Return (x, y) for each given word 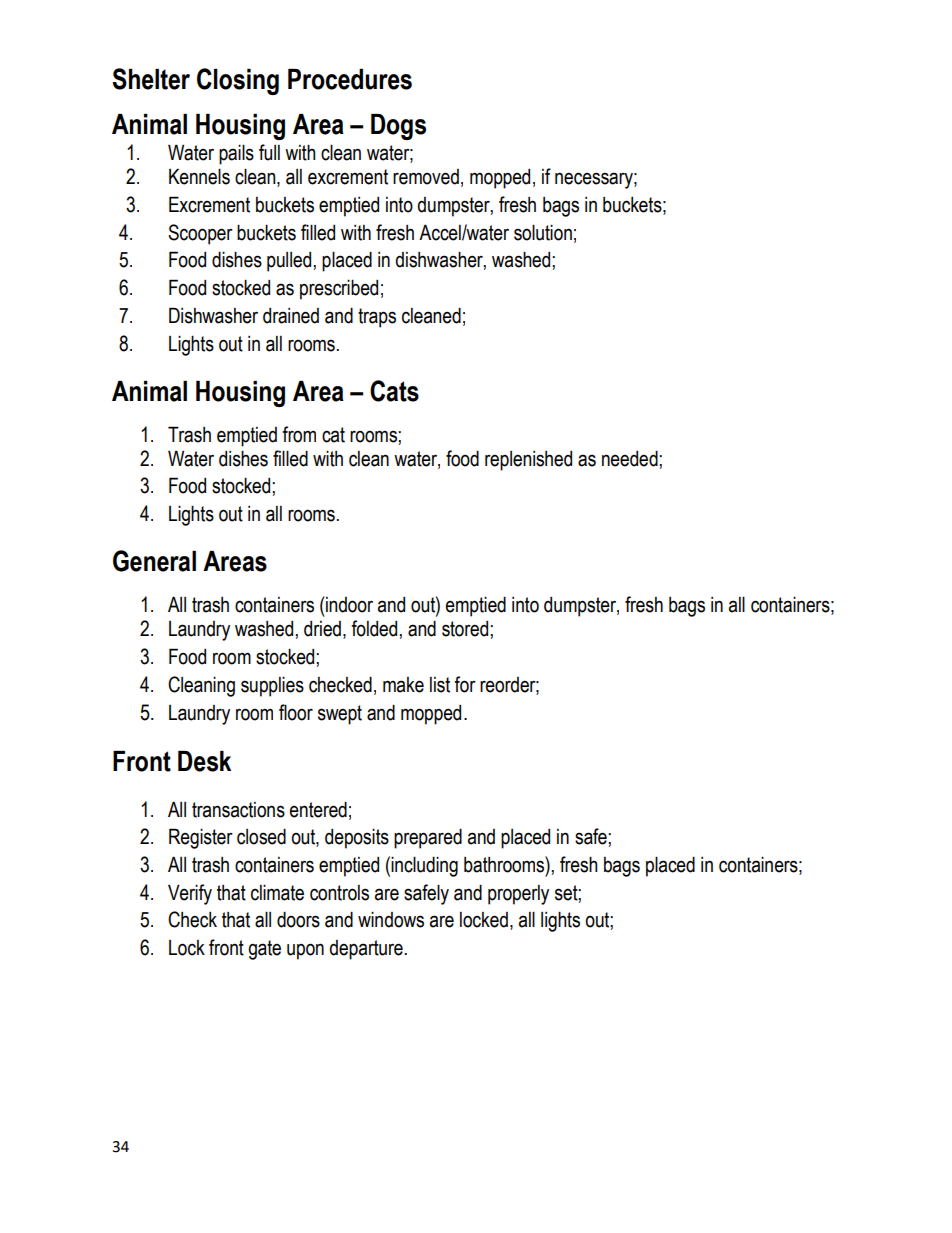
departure (366, 950)
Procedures (350, 79)
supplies (272, 687)
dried (322, 629)
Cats (394, 391)
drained (291, 316)
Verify (190, 894)
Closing (238, 81)
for (465, 684)
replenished (528, 461)
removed (426, 177)
